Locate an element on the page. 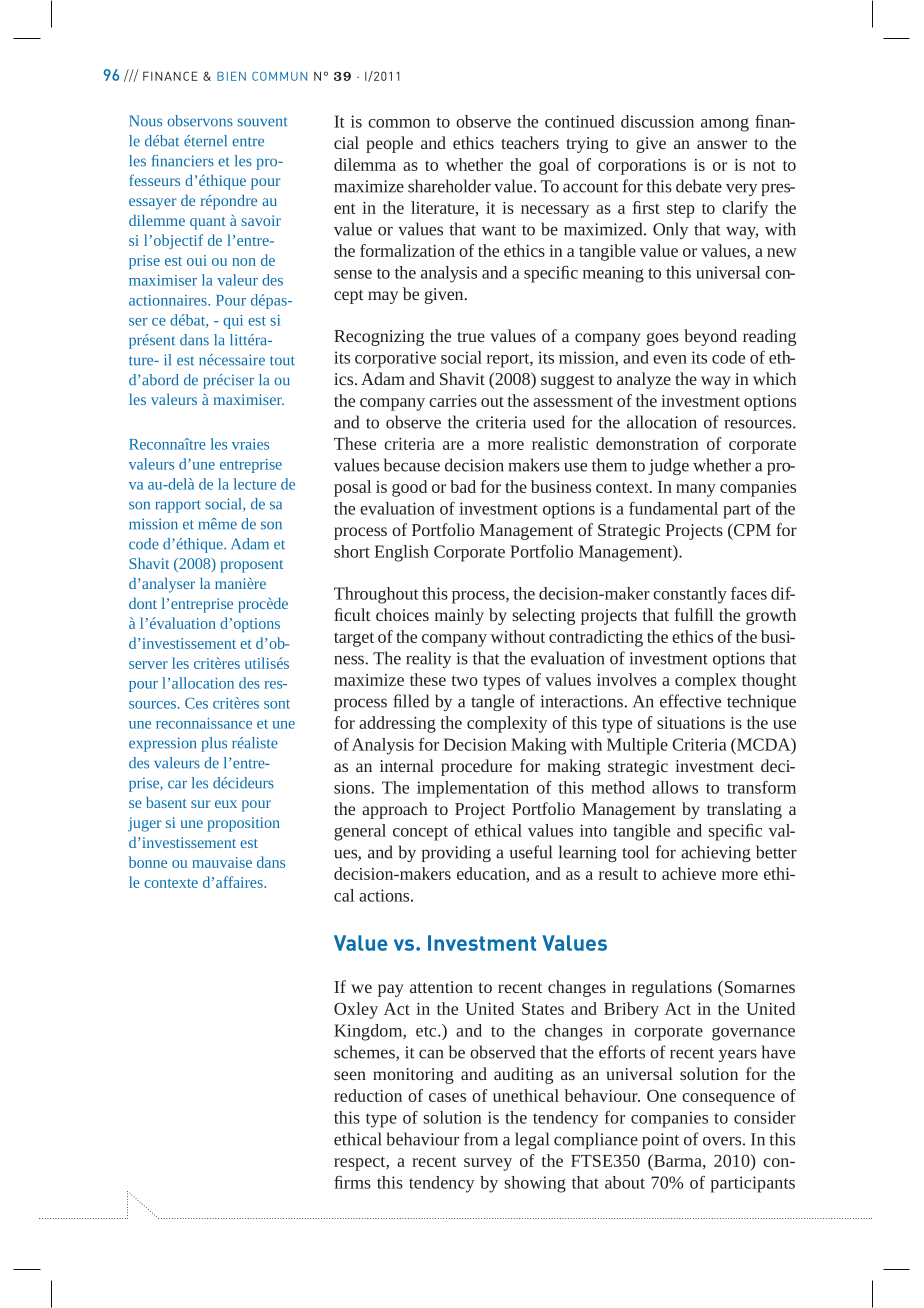 The height and width of the document is (1308, 924). seen is located at coordinates (350, 1075).
